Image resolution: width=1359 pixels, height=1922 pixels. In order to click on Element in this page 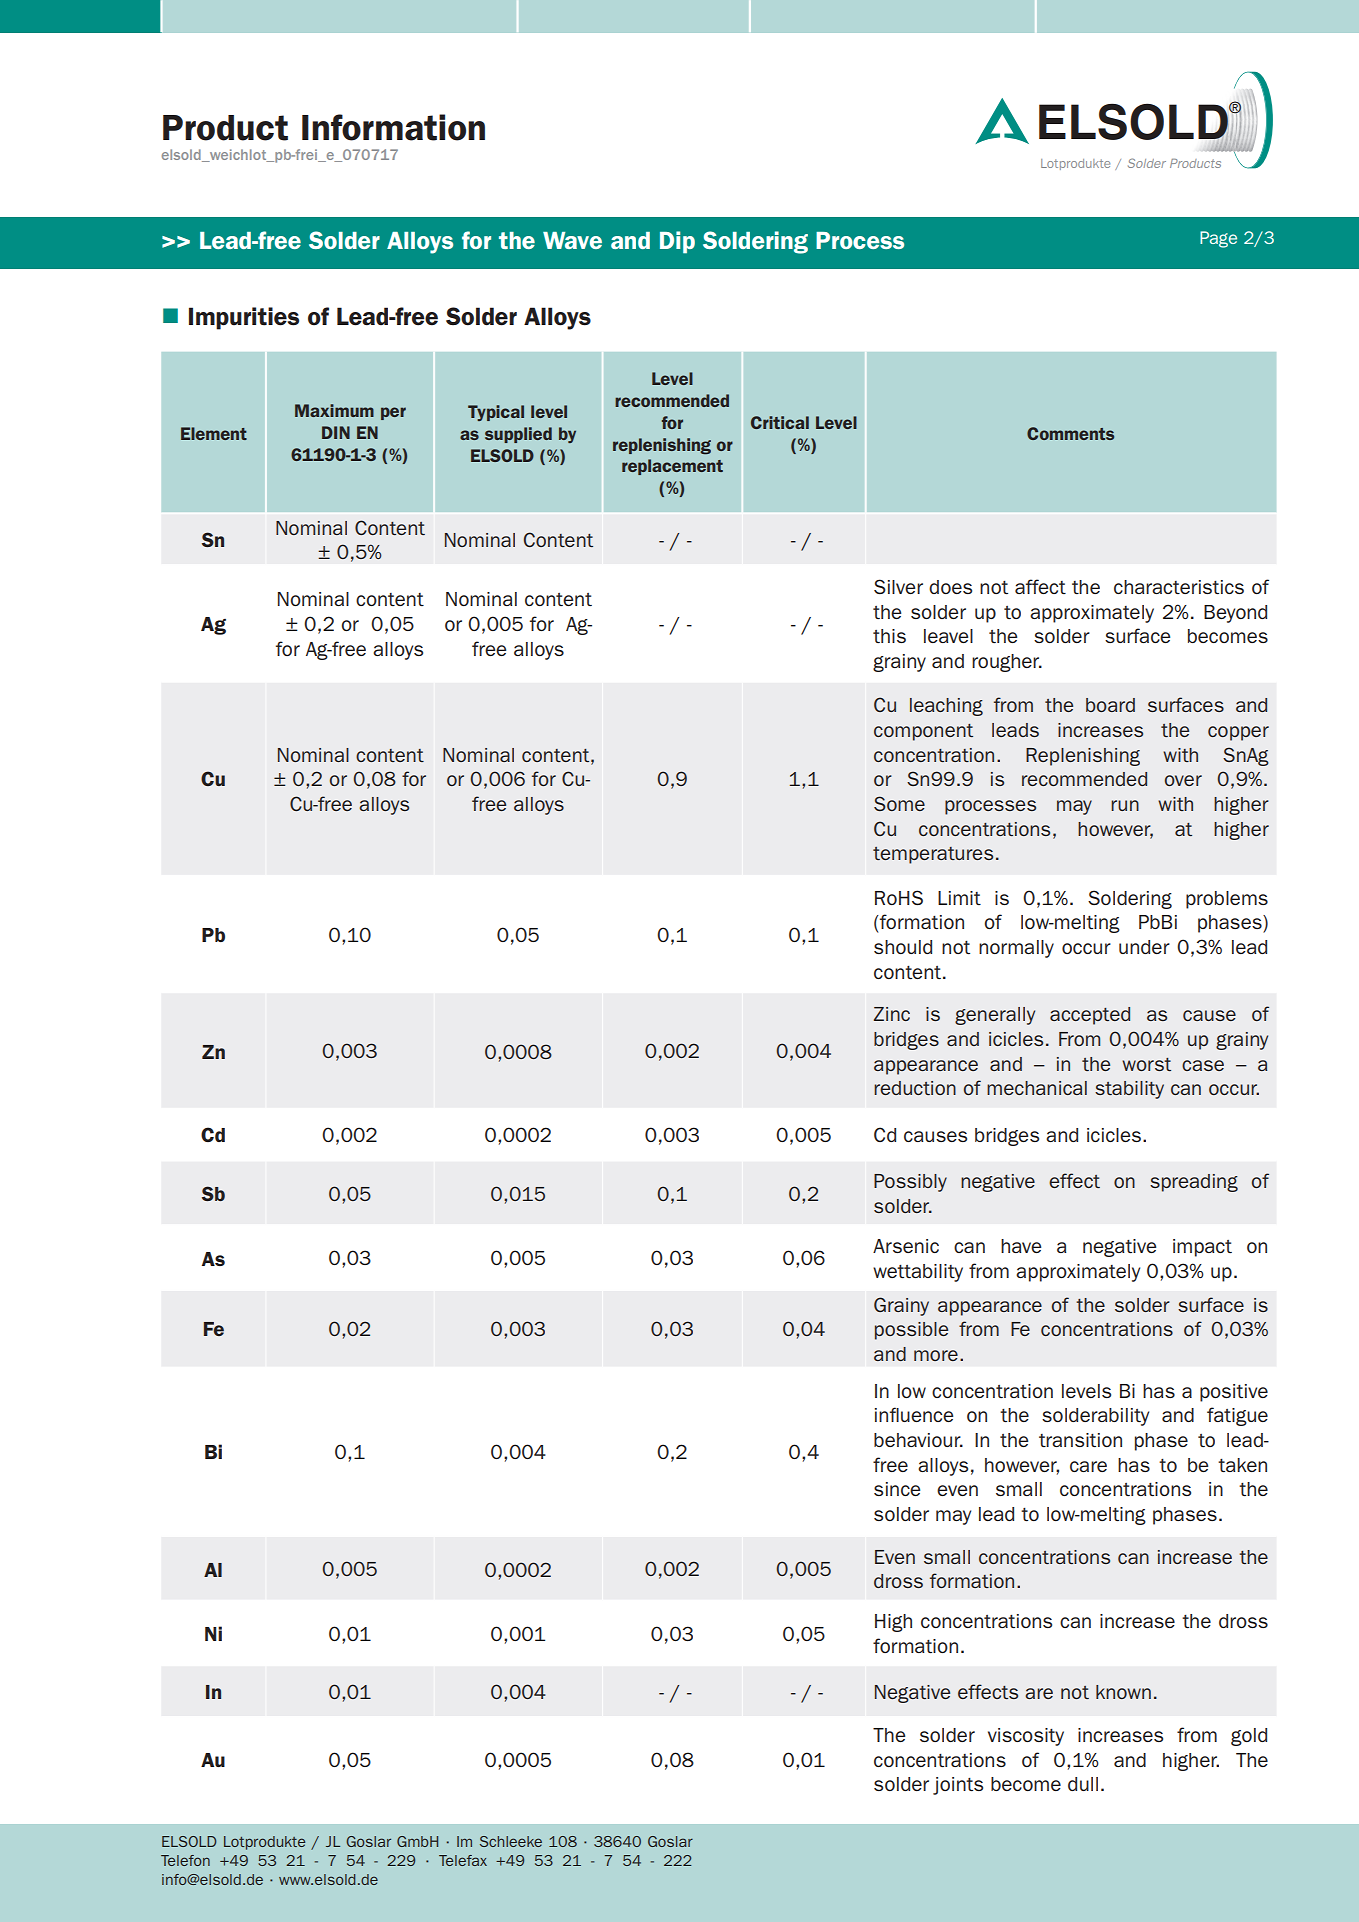, I will do `click(214, 433)`.
